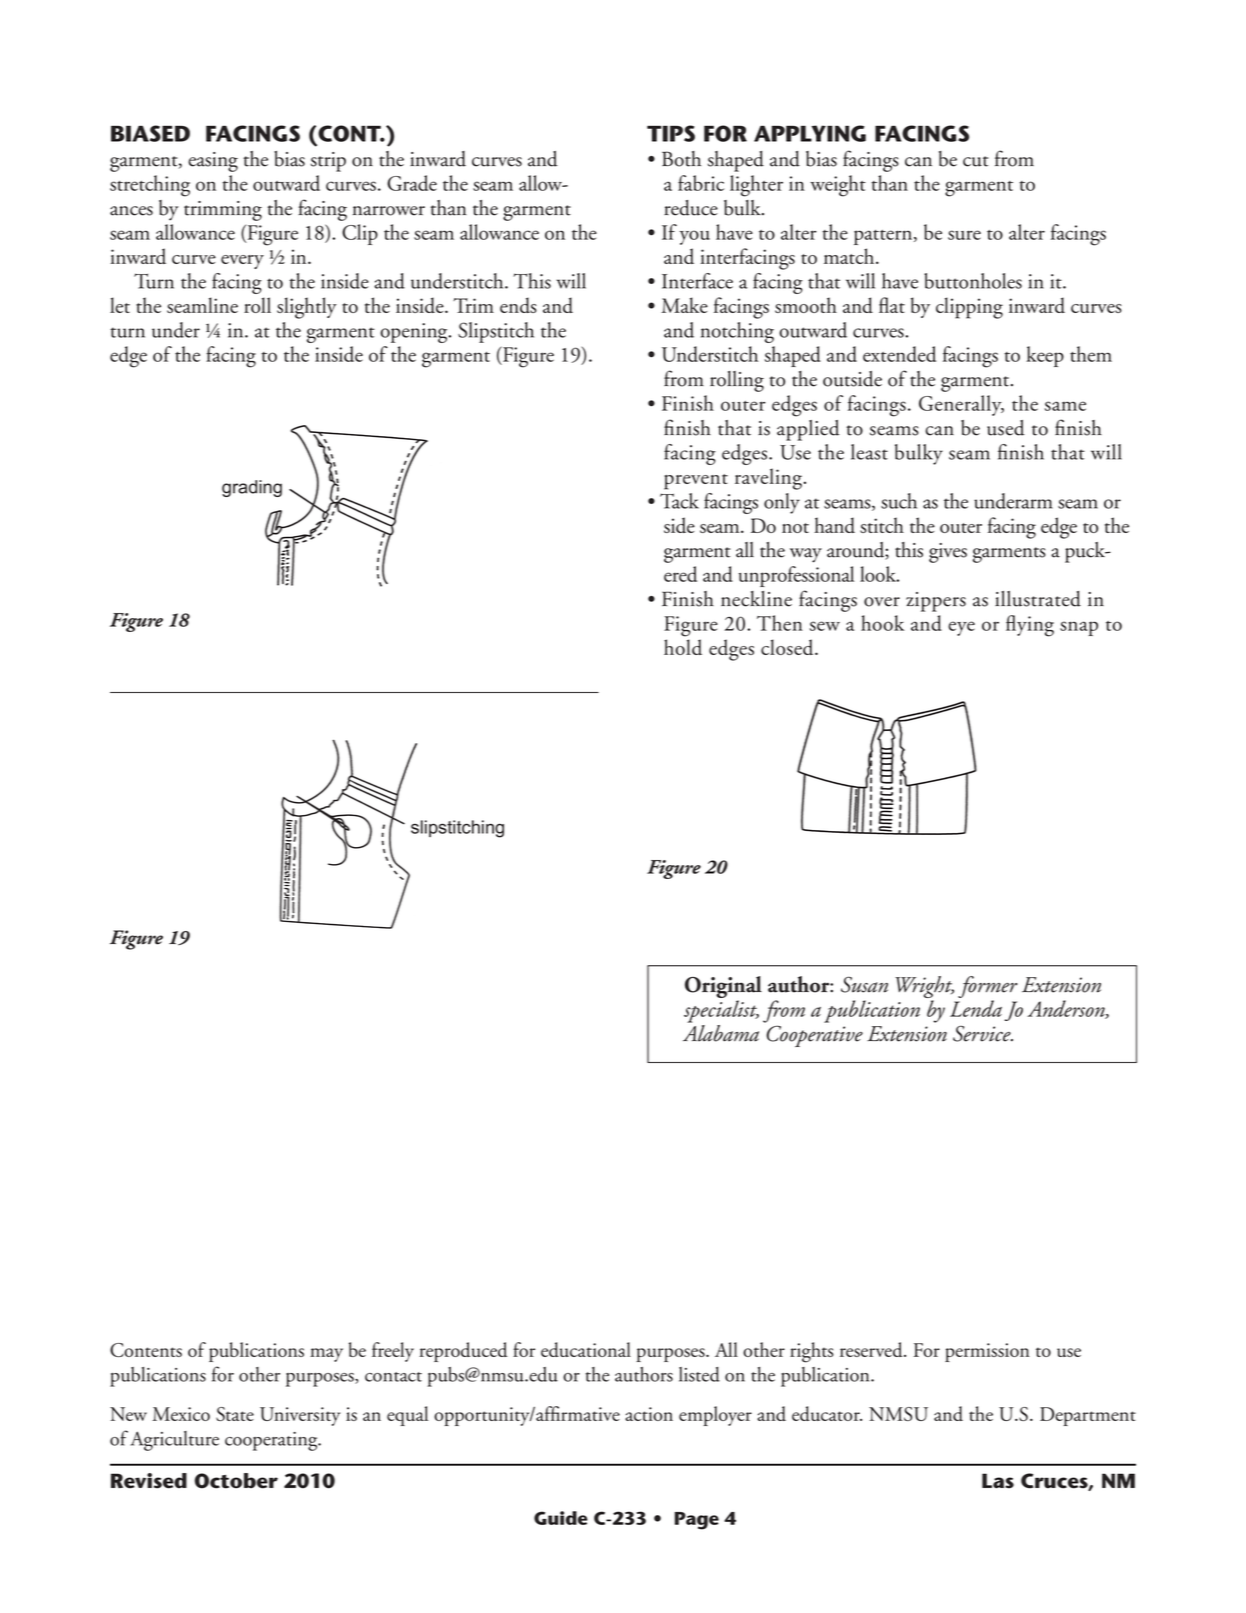  Describe the element at coordinates (998, 1481) in the screenshot. I see `Las` at that location.
